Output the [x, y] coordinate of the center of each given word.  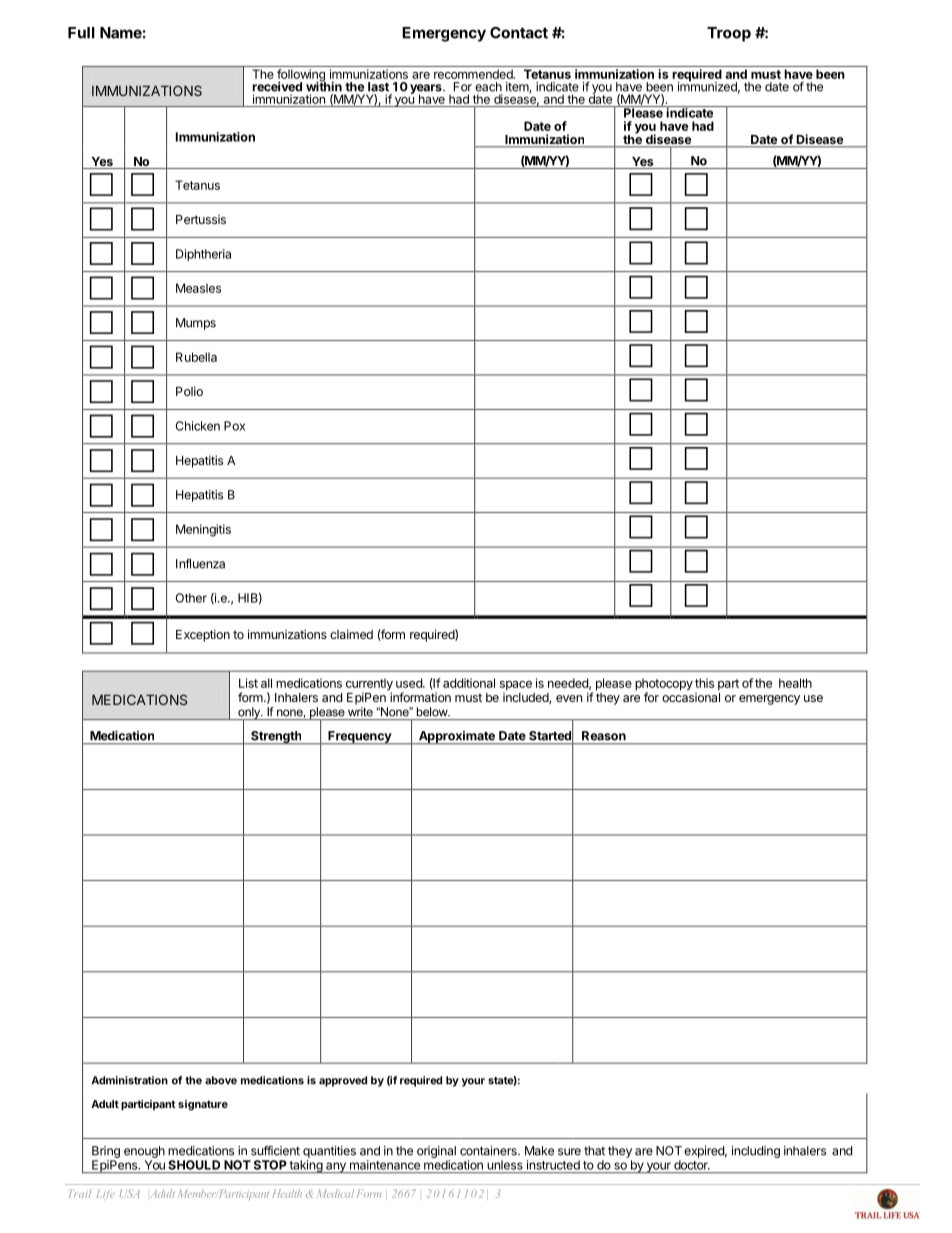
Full [81, 33]
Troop [729, 34]
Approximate [457, 738]
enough [144, 1152]
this [704, 683]
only [249, 714]
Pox [234, 426]
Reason [604, 736]
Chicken [198, 426]
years [427, 90]
